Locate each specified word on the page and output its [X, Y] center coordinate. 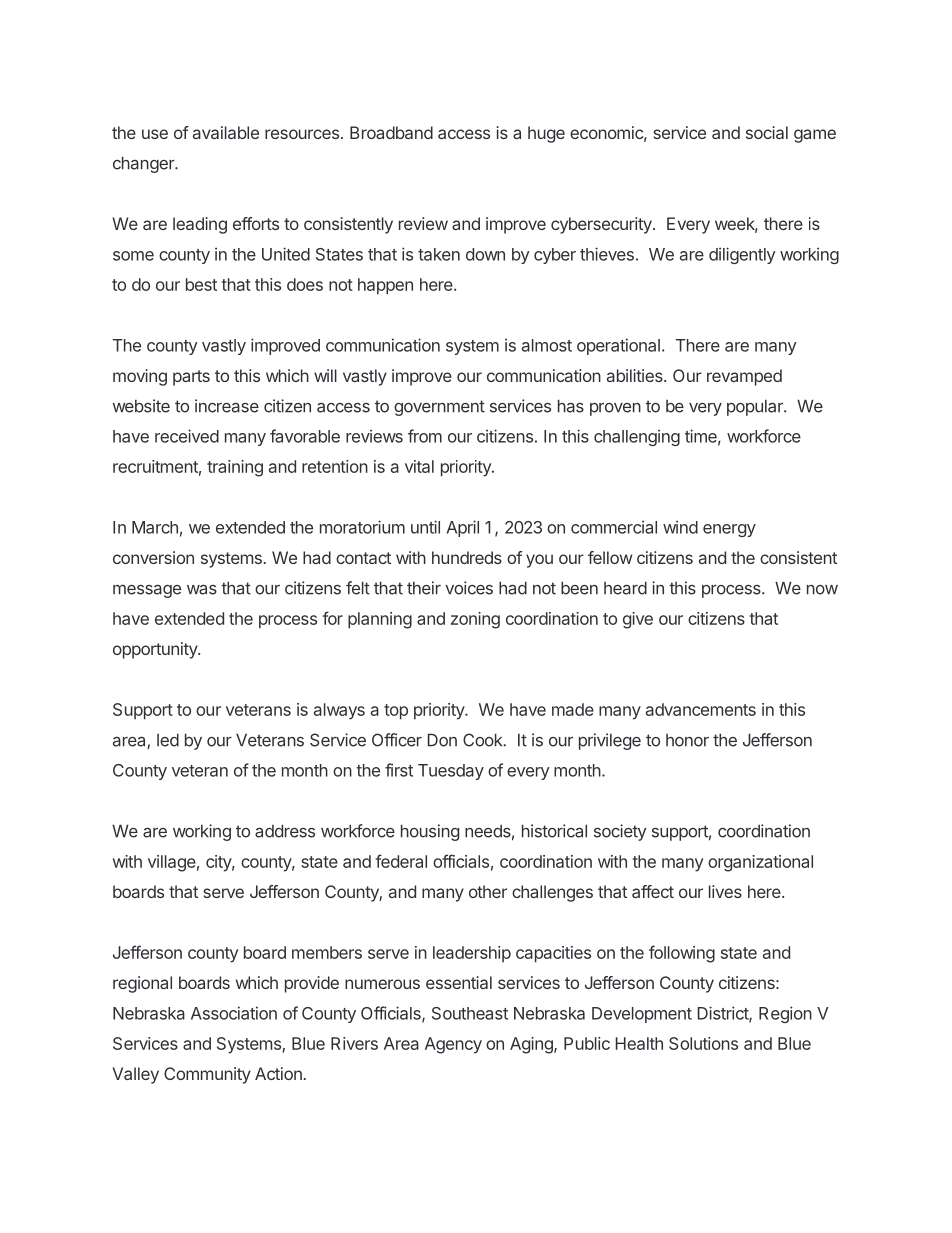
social [767, 132]
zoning [475, 620]
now [822, 590]
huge [546, 134]
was [202, 590]
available [226, 132]
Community [207, 1075]
